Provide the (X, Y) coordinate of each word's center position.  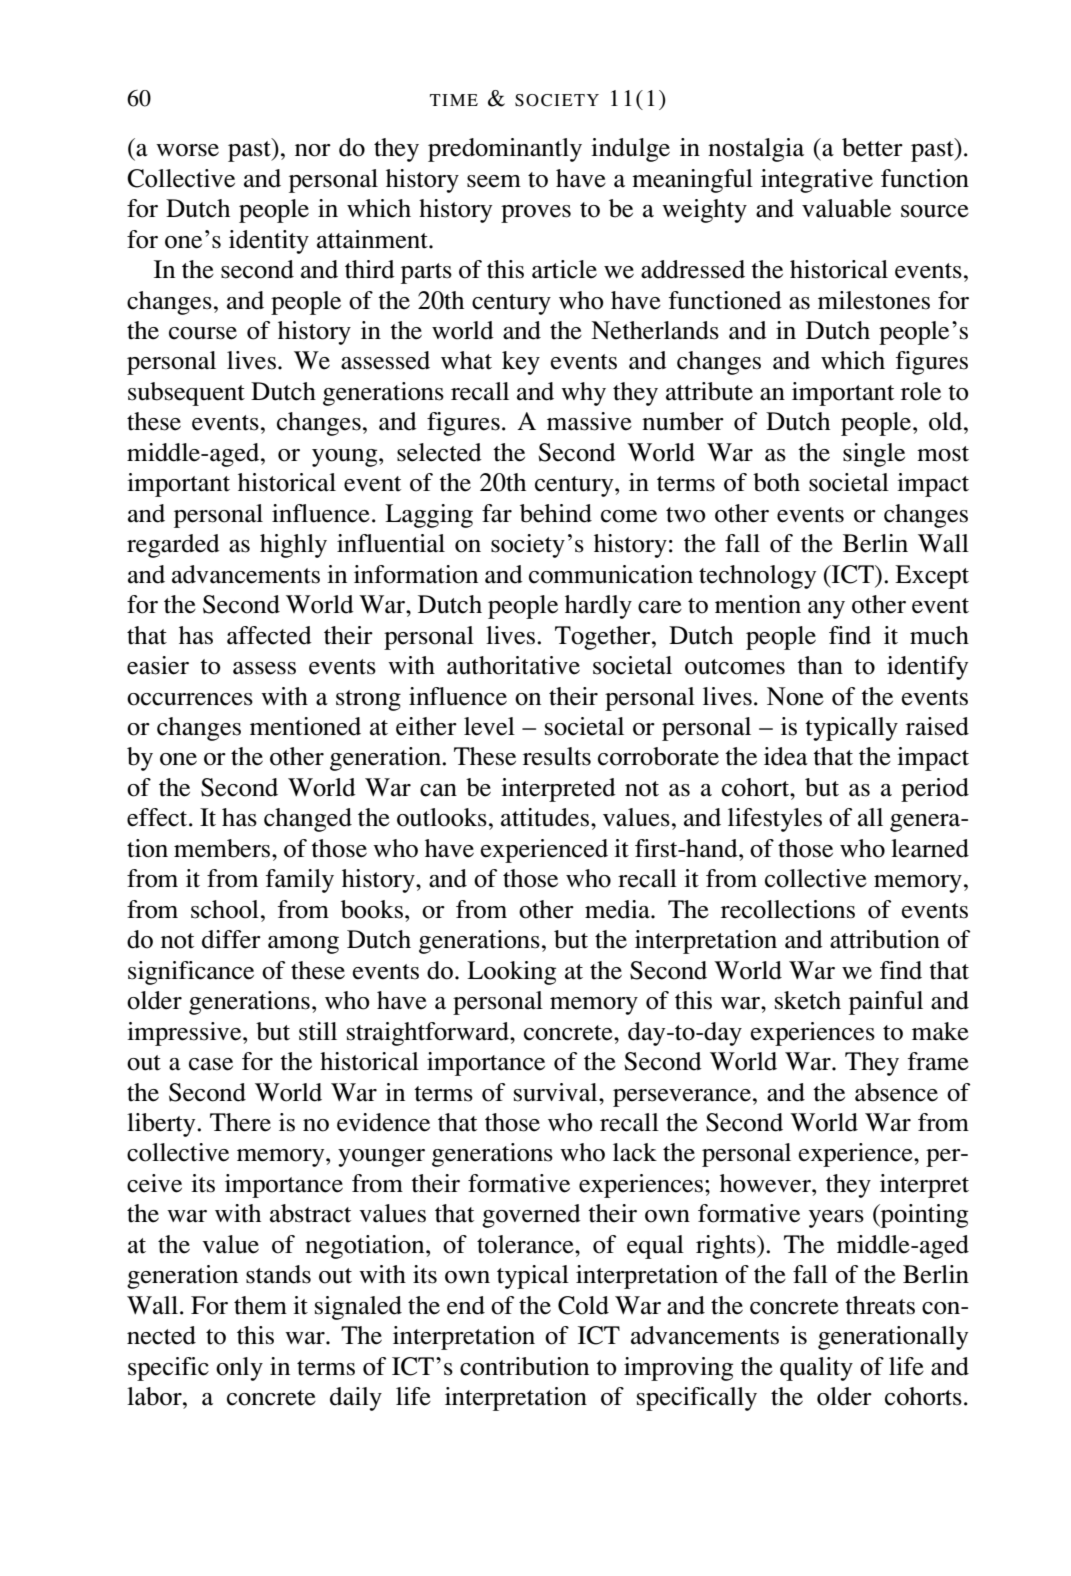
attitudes (545, 817)
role (921, 391)
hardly (598, 607)
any (826, 610)
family (300, 881)
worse (187, 150)
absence (896, 1092)
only (239, 1369)
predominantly (505, 150)
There (240, 1122)
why (583, 394)
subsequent (186, 394)
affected (269, 635)
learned (930, 848)
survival (557, 1092)
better (872, 147)
